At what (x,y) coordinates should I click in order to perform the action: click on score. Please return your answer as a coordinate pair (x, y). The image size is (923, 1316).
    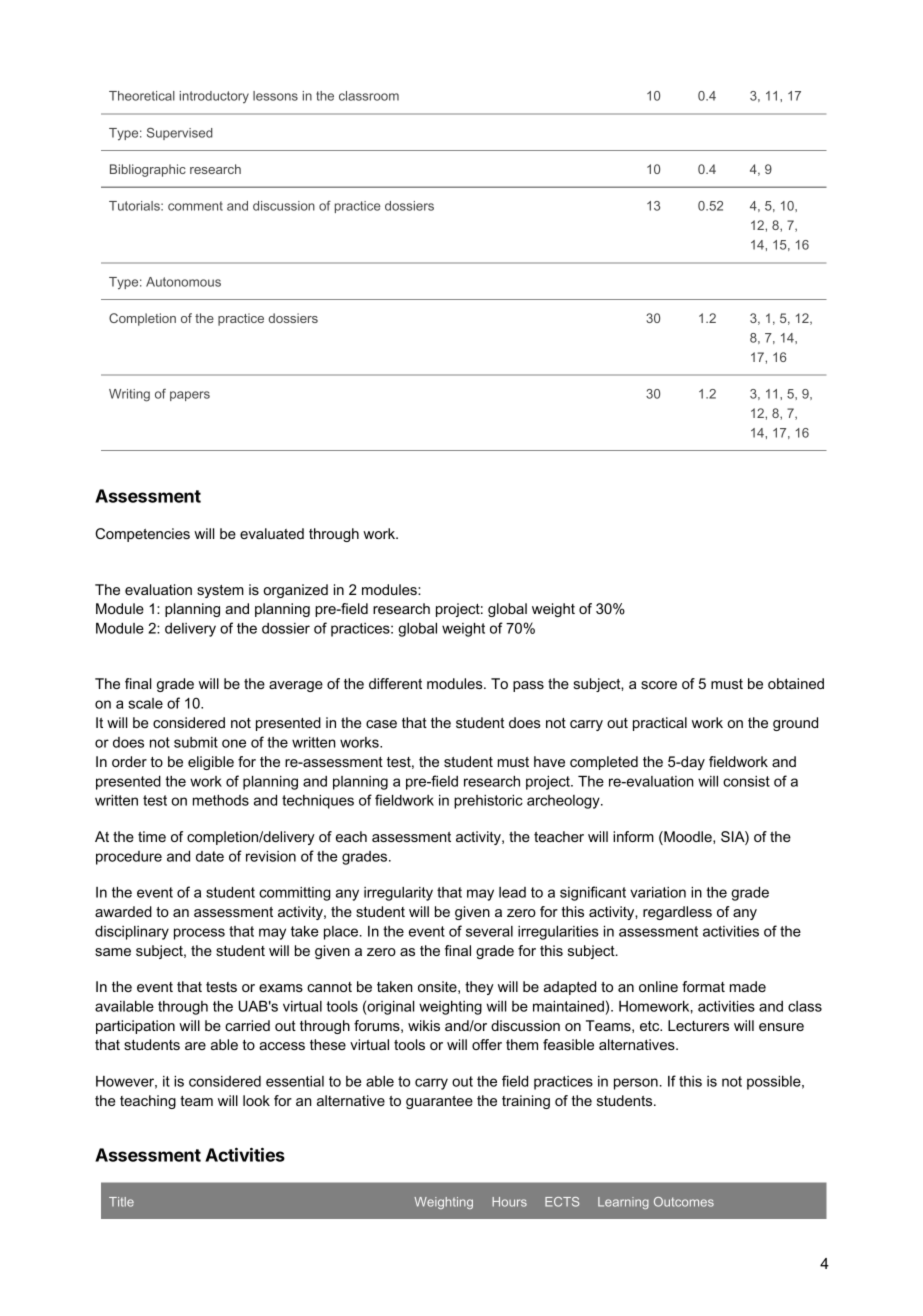
    Looking at the image, I should click on (659, 685).
